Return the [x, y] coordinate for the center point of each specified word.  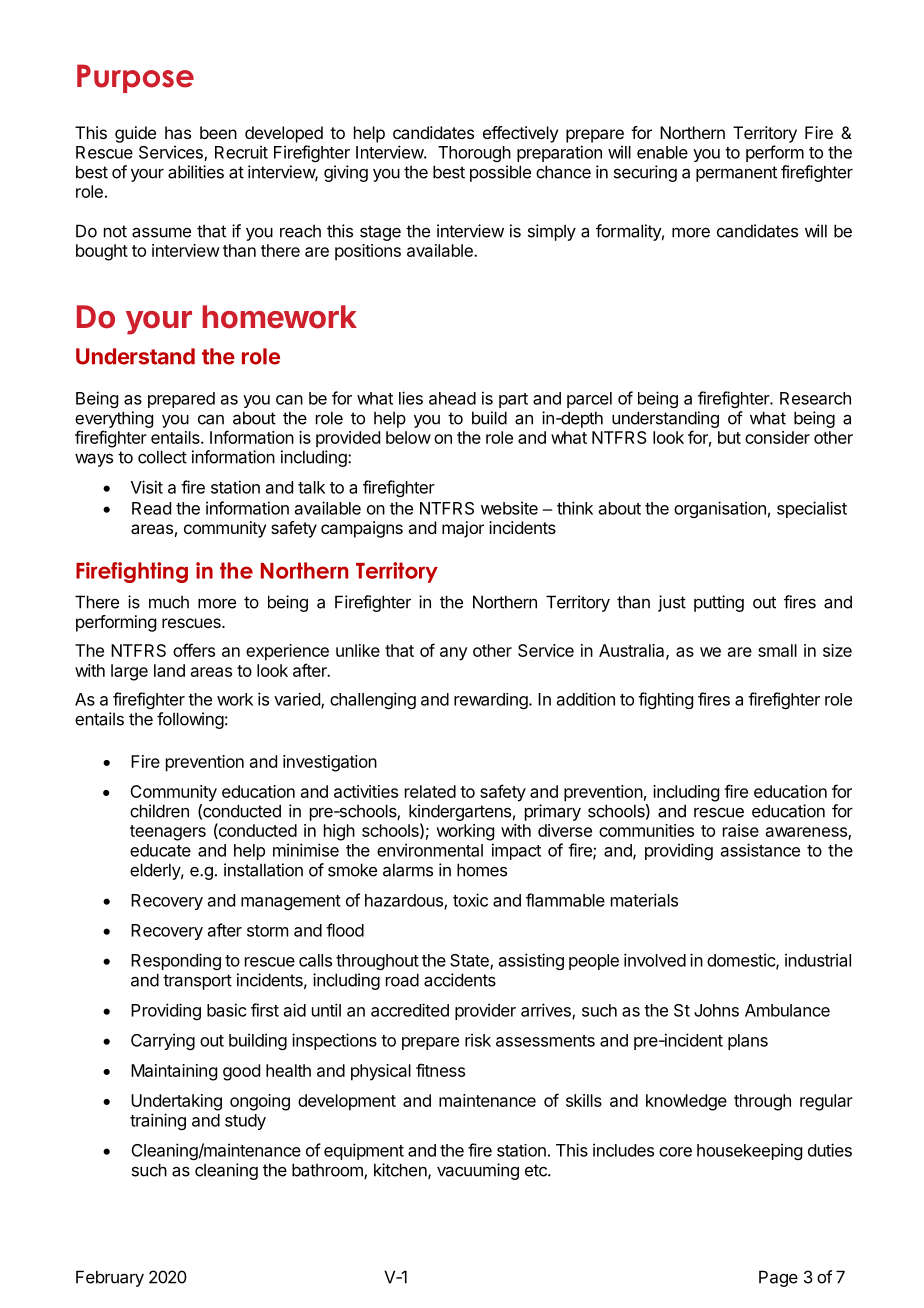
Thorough [474, 154]
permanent [736, 174]
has [178, 132]
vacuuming [478, 1171]
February [110, 1278]
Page [778, 1278]
